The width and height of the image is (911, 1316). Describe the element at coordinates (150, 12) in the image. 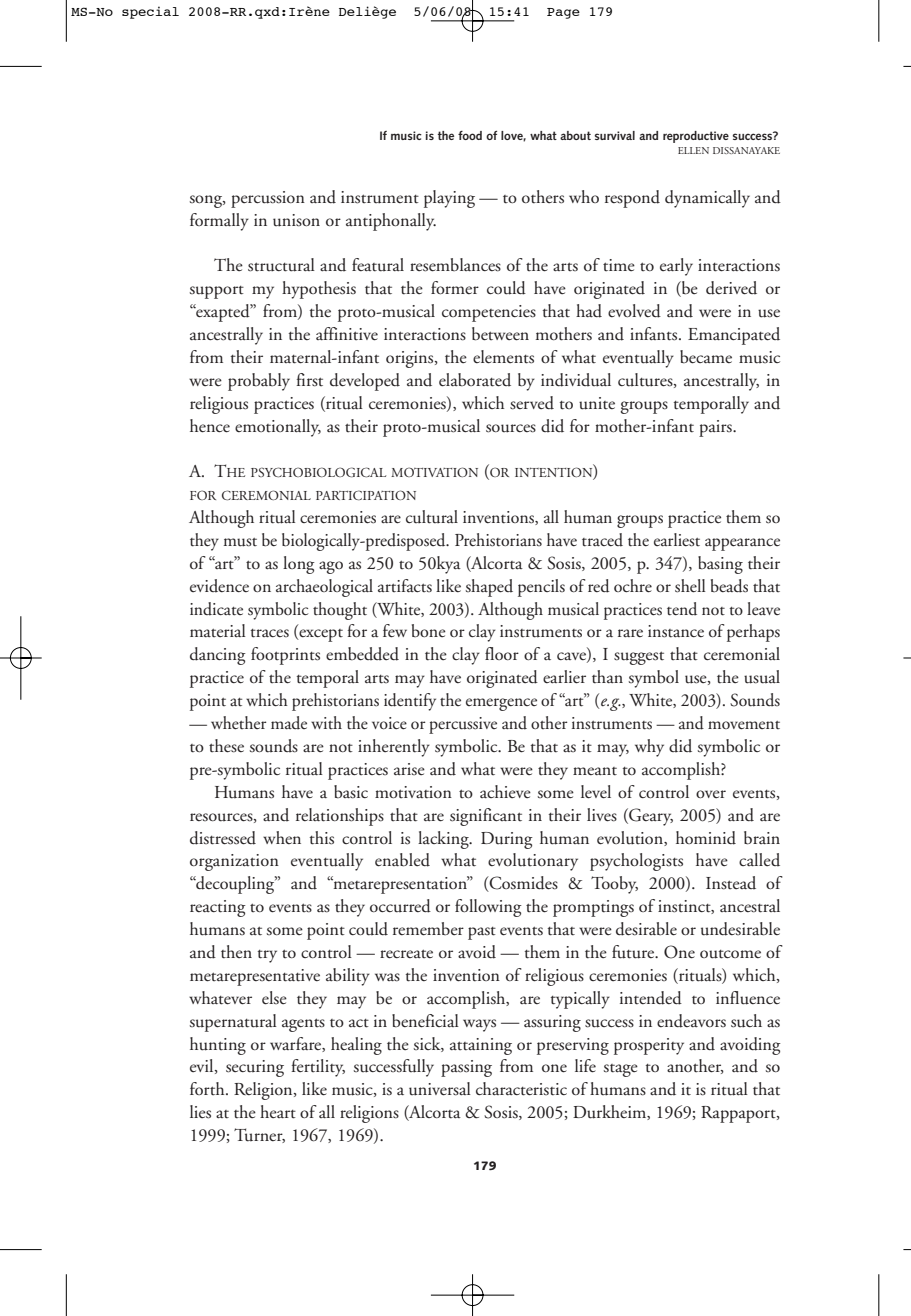

I see `special` at that location.
